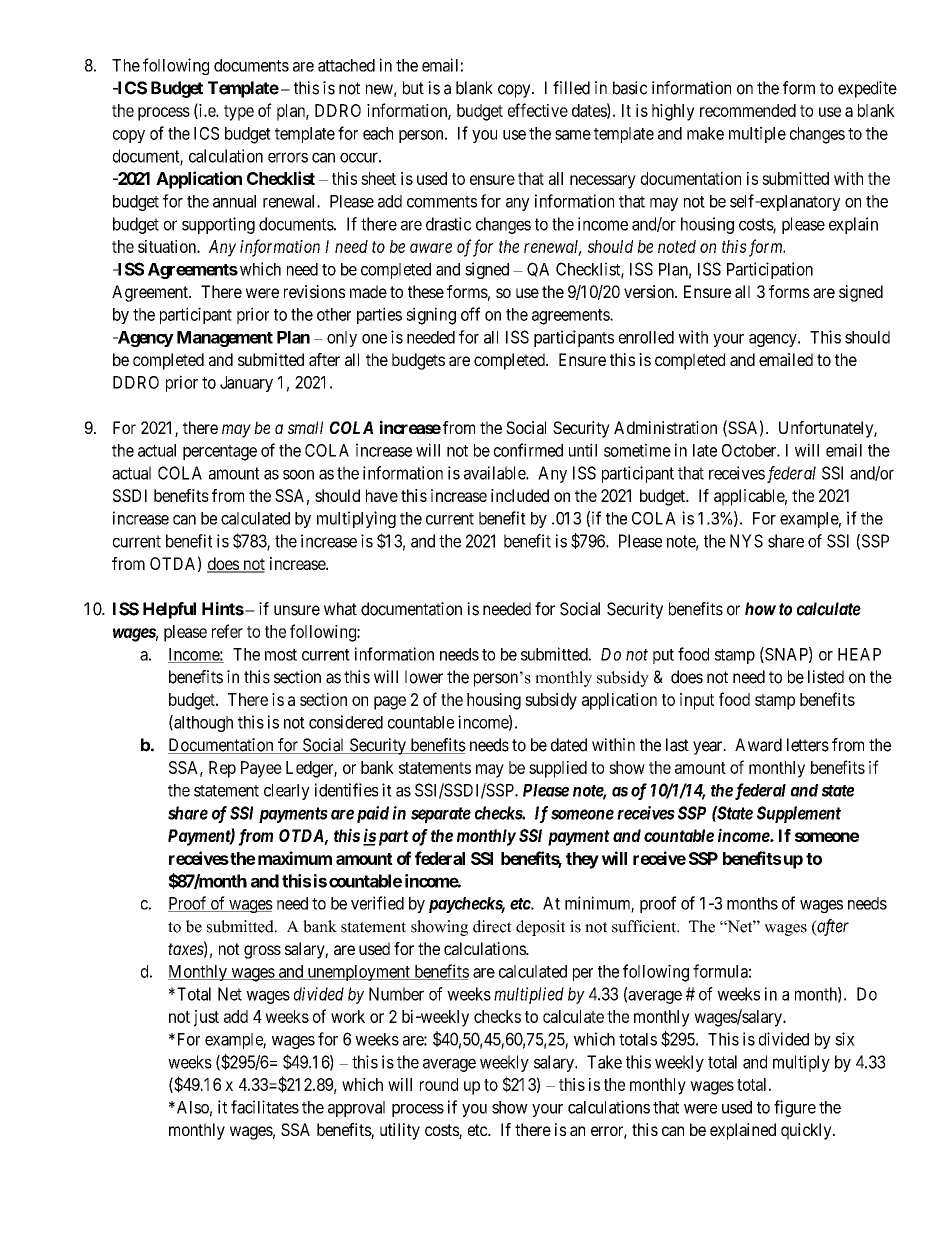 Image resolution: width=952 pixels, height=1233 pixels. What do you see at coordinates (746, 541) in the screenshot?
I see `NYS` at bounding box center [746, 541].
